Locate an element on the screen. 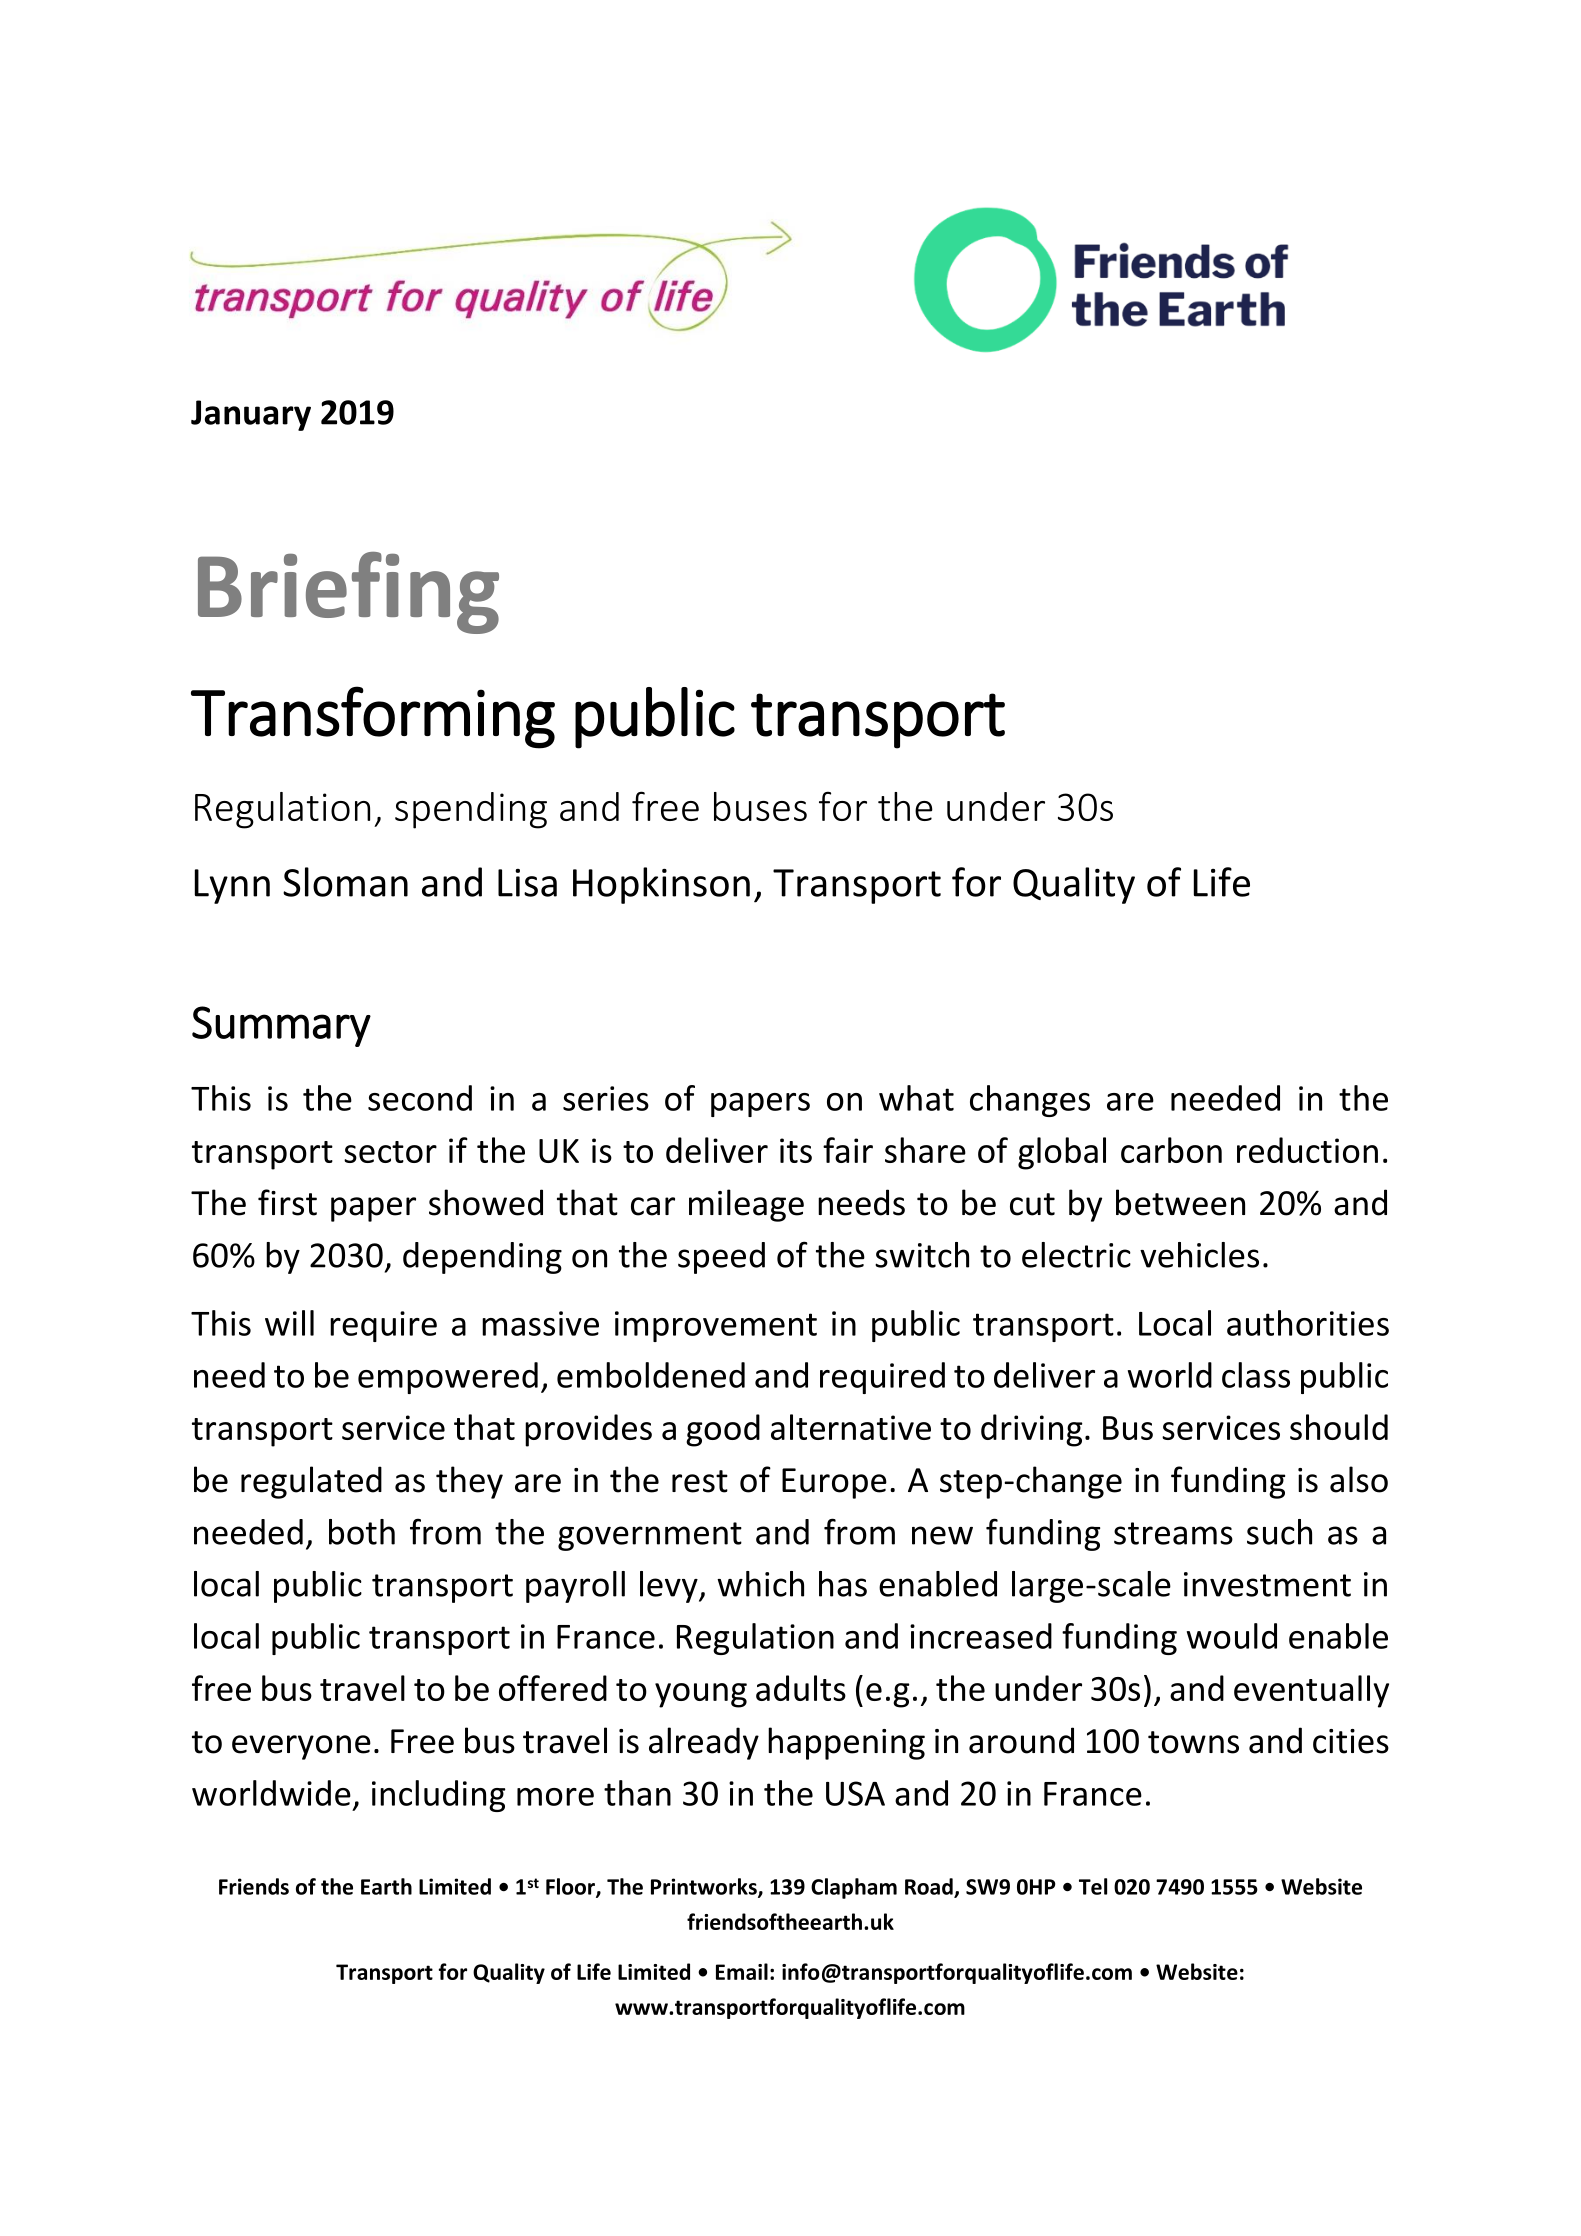  between is located at coordinates (1180, 1202).
